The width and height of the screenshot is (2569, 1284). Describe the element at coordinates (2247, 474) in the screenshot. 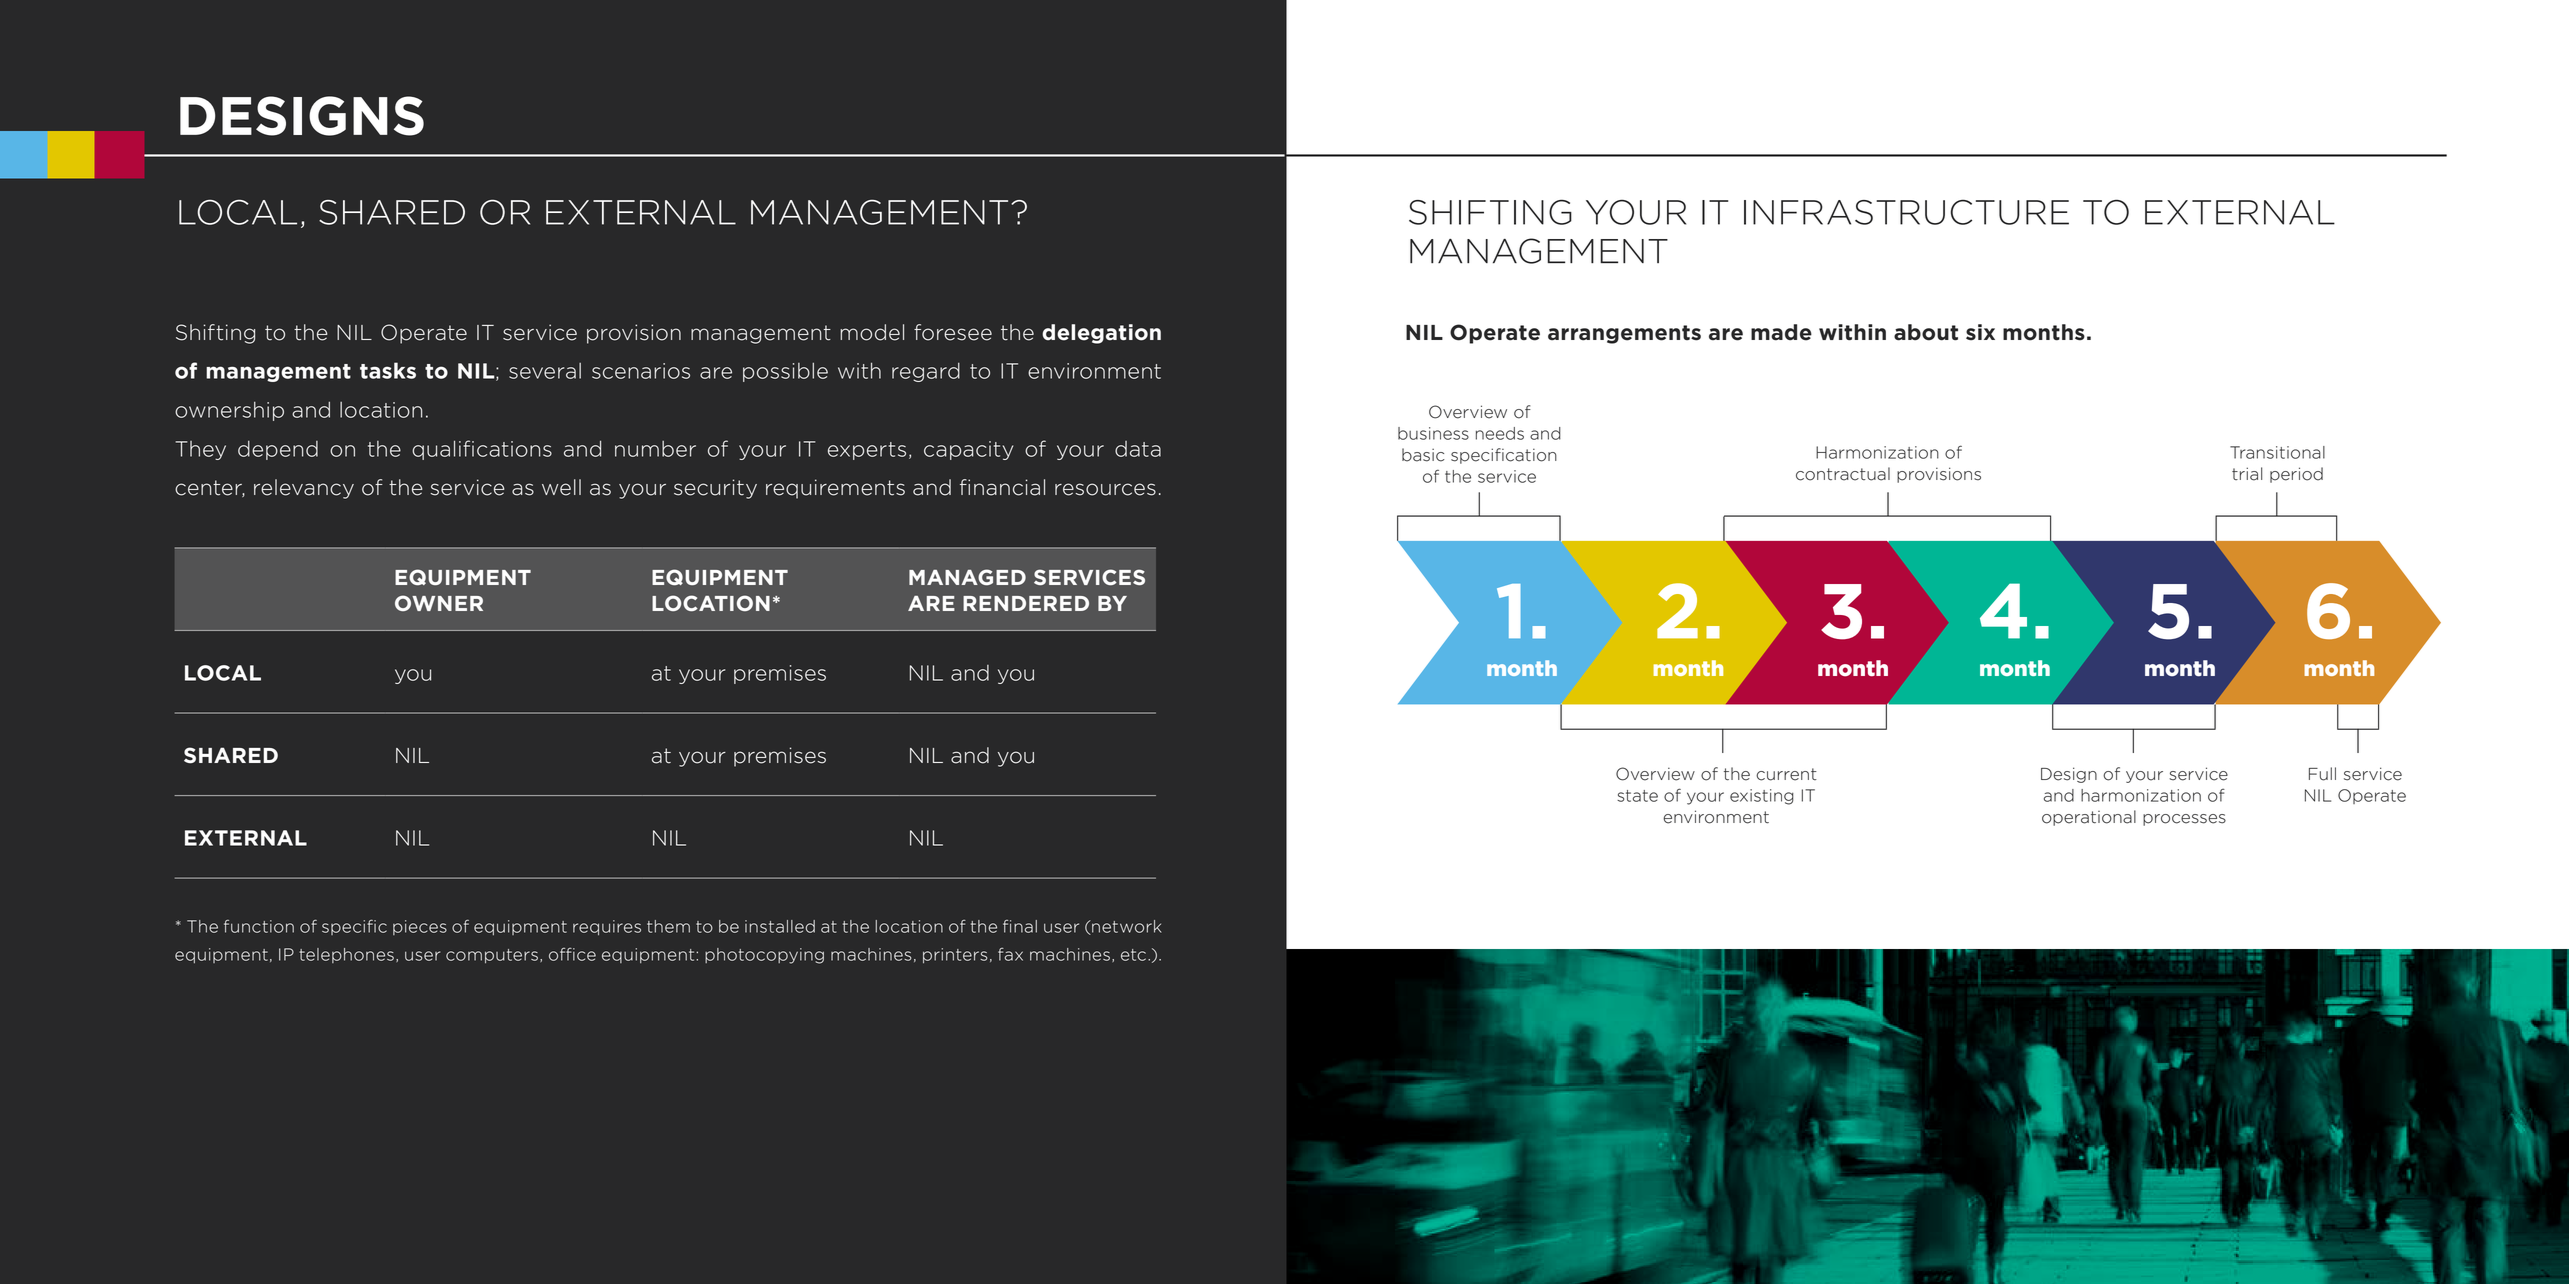

I see `trial` at that location.
